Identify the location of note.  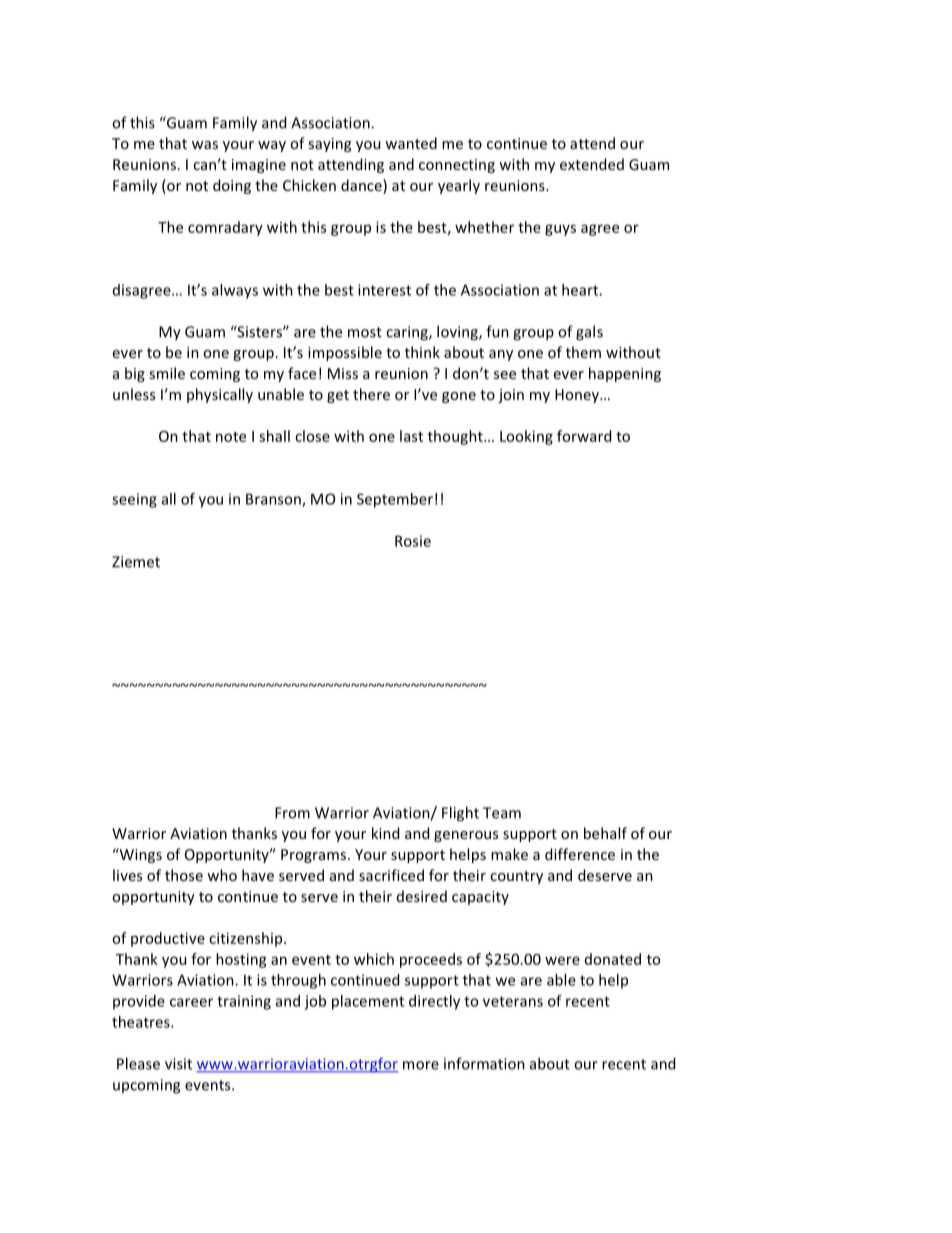
(231, 437).
